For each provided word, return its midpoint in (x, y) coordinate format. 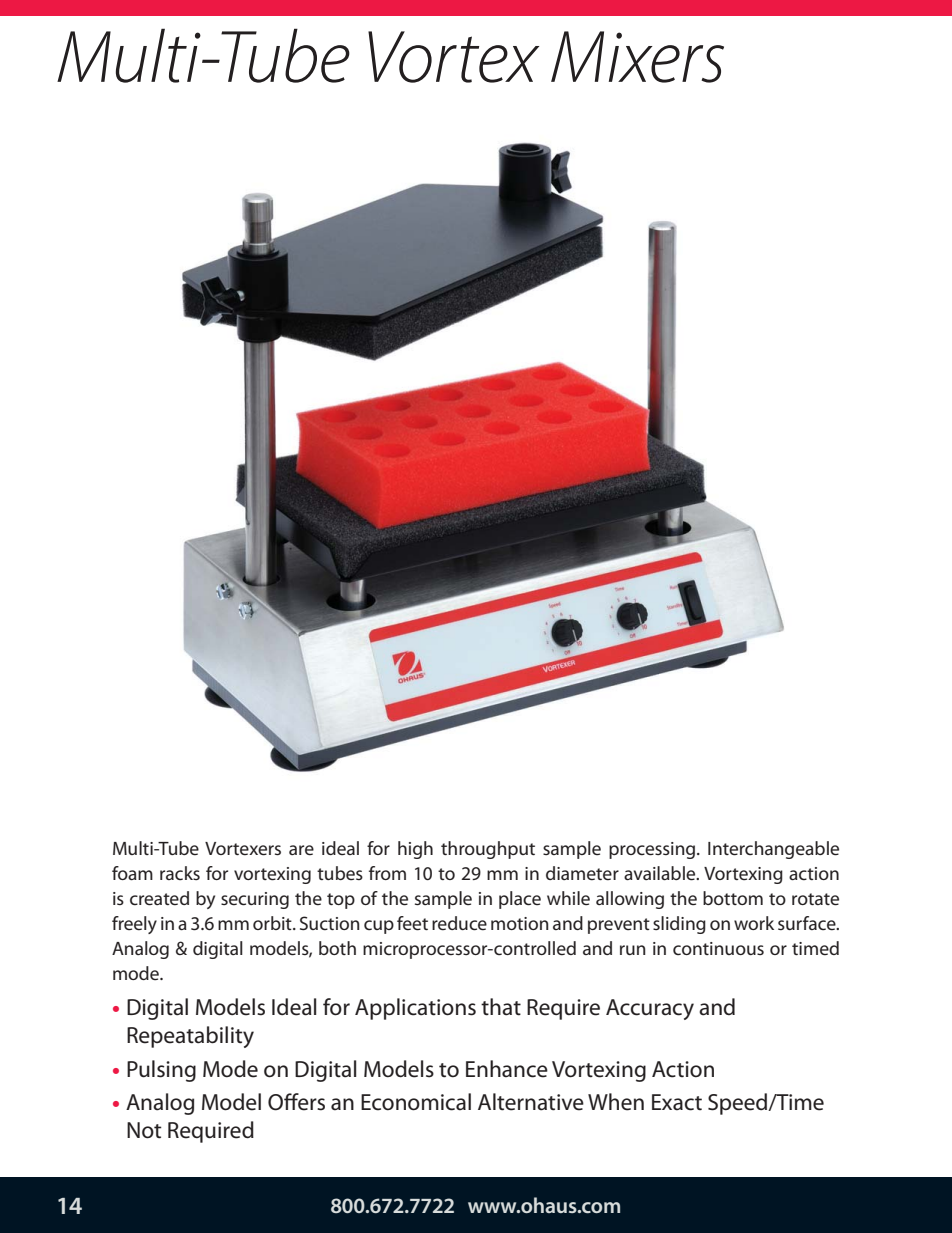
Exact (677, 1102)
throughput (488, 850)
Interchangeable (773, 850)
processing (653, 850)
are (301, 850)
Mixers (637, 57)
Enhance (507, 1069)
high (415, 850)
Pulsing (161, 1071)
